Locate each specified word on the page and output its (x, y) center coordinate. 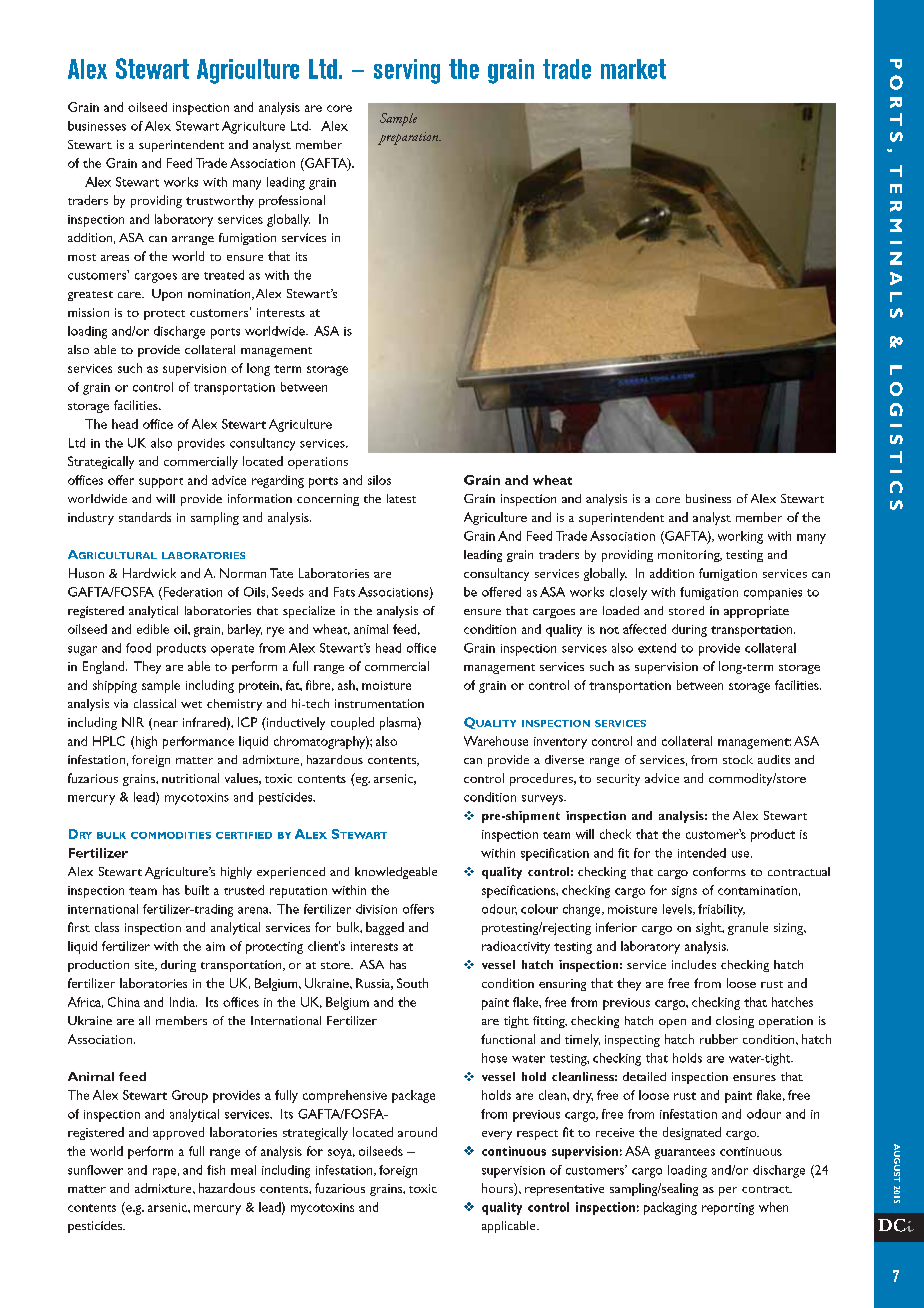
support (161, 483)
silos (379, 480)
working (740, 537)
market (633, 69)
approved (178, 1133)
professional (292, 201)
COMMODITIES (171, 835)
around (417, 1132)
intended (702, 853)
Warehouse (496, 741)
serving (407, 71)
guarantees (685, 1154)
